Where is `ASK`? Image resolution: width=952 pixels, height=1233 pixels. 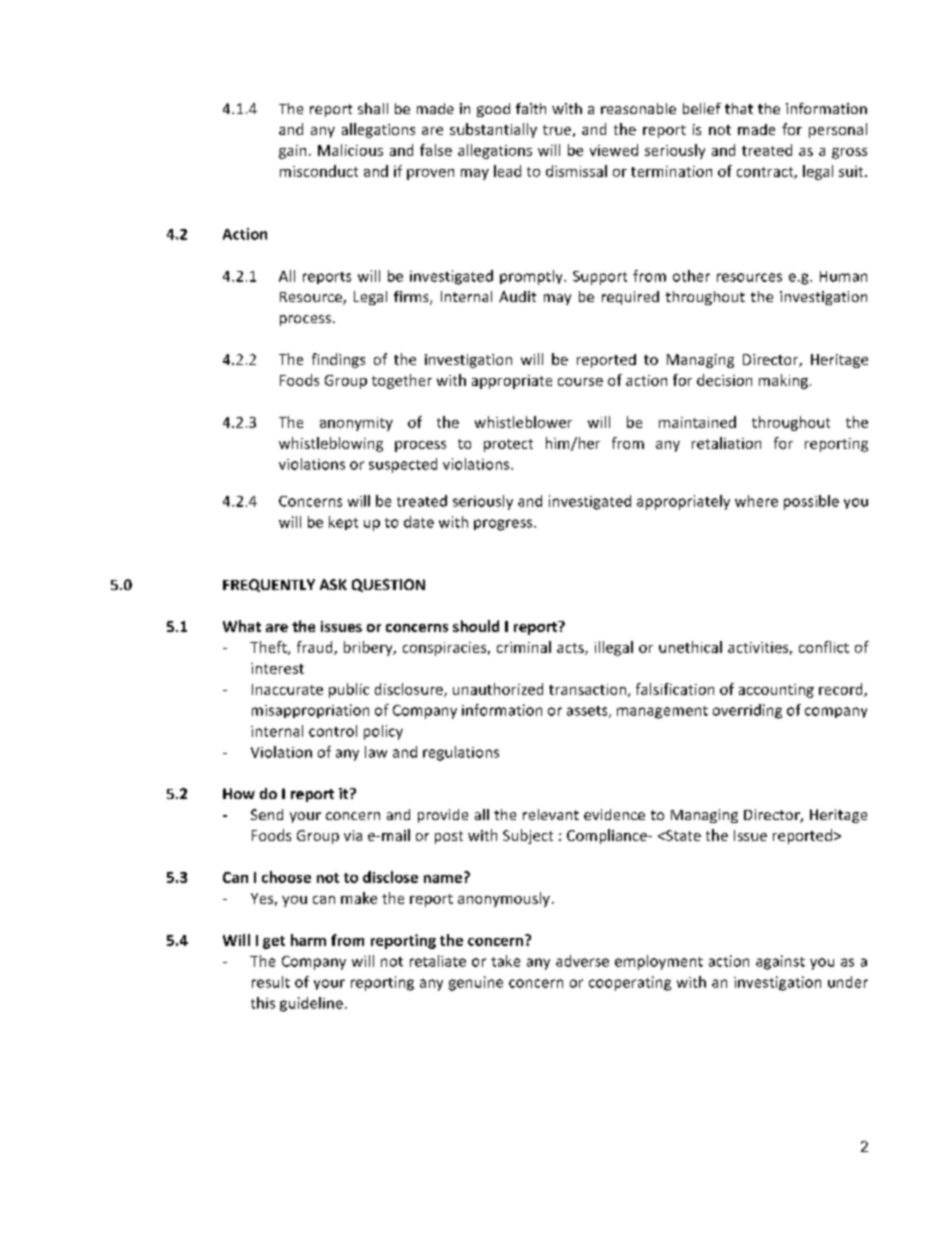 ASK is located at coordinates (333, 584).
